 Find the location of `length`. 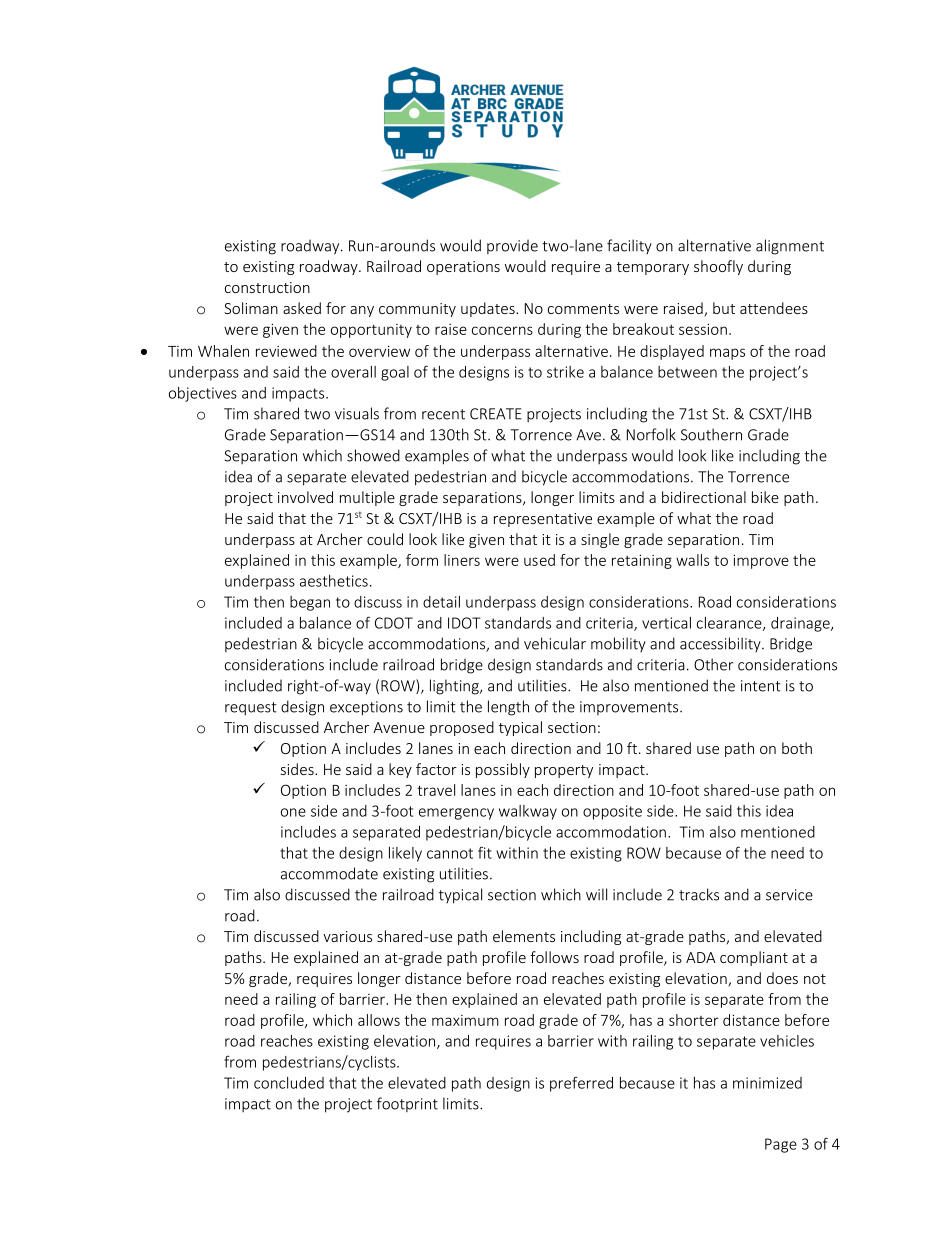

length is located at coordinates (508, 708).
